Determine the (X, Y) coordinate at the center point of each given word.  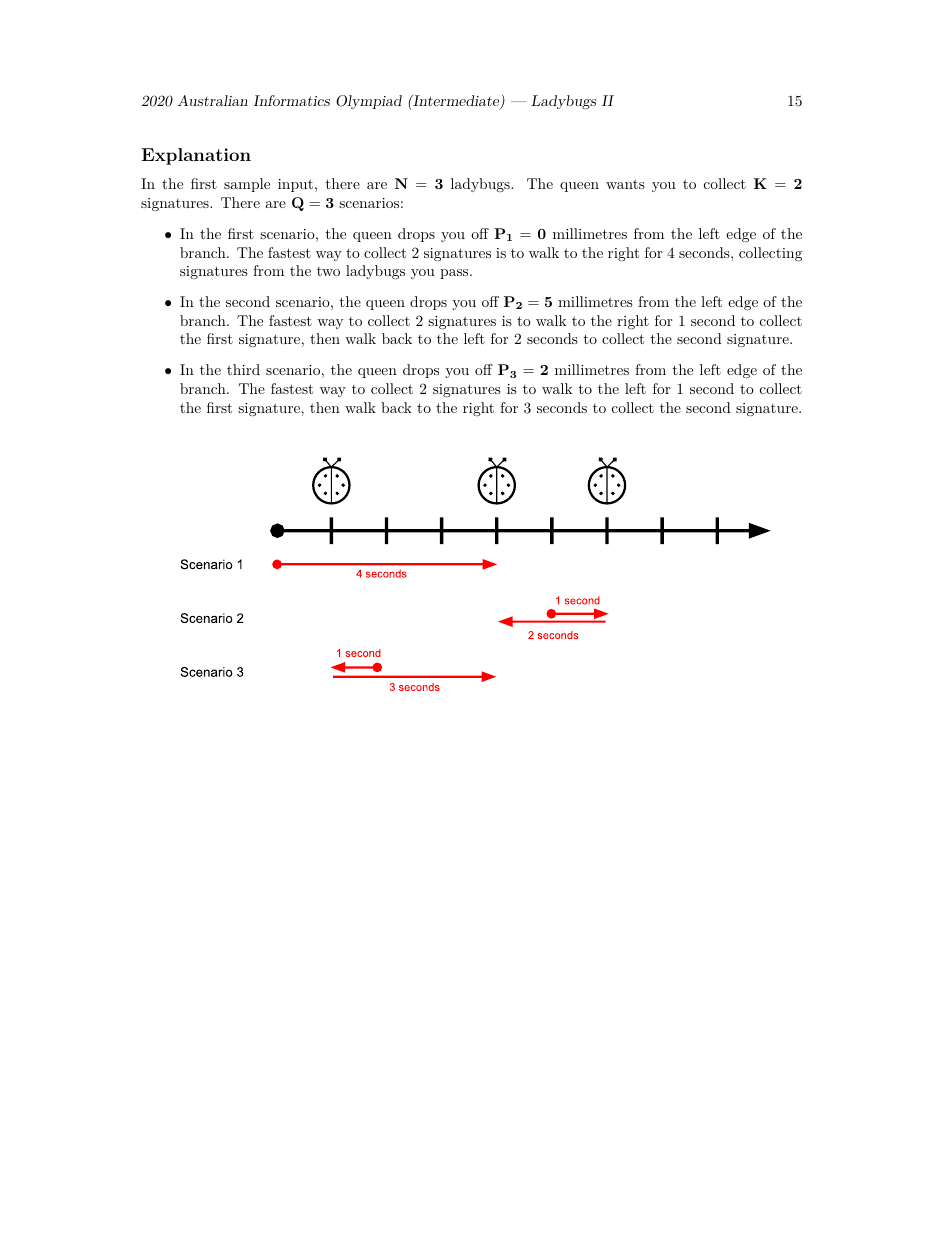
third (243, 369)
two (328, 271)
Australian (213, 100)
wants (625, 184)
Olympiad (369, 102)
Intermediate (456, 101)
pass (455, 274)
